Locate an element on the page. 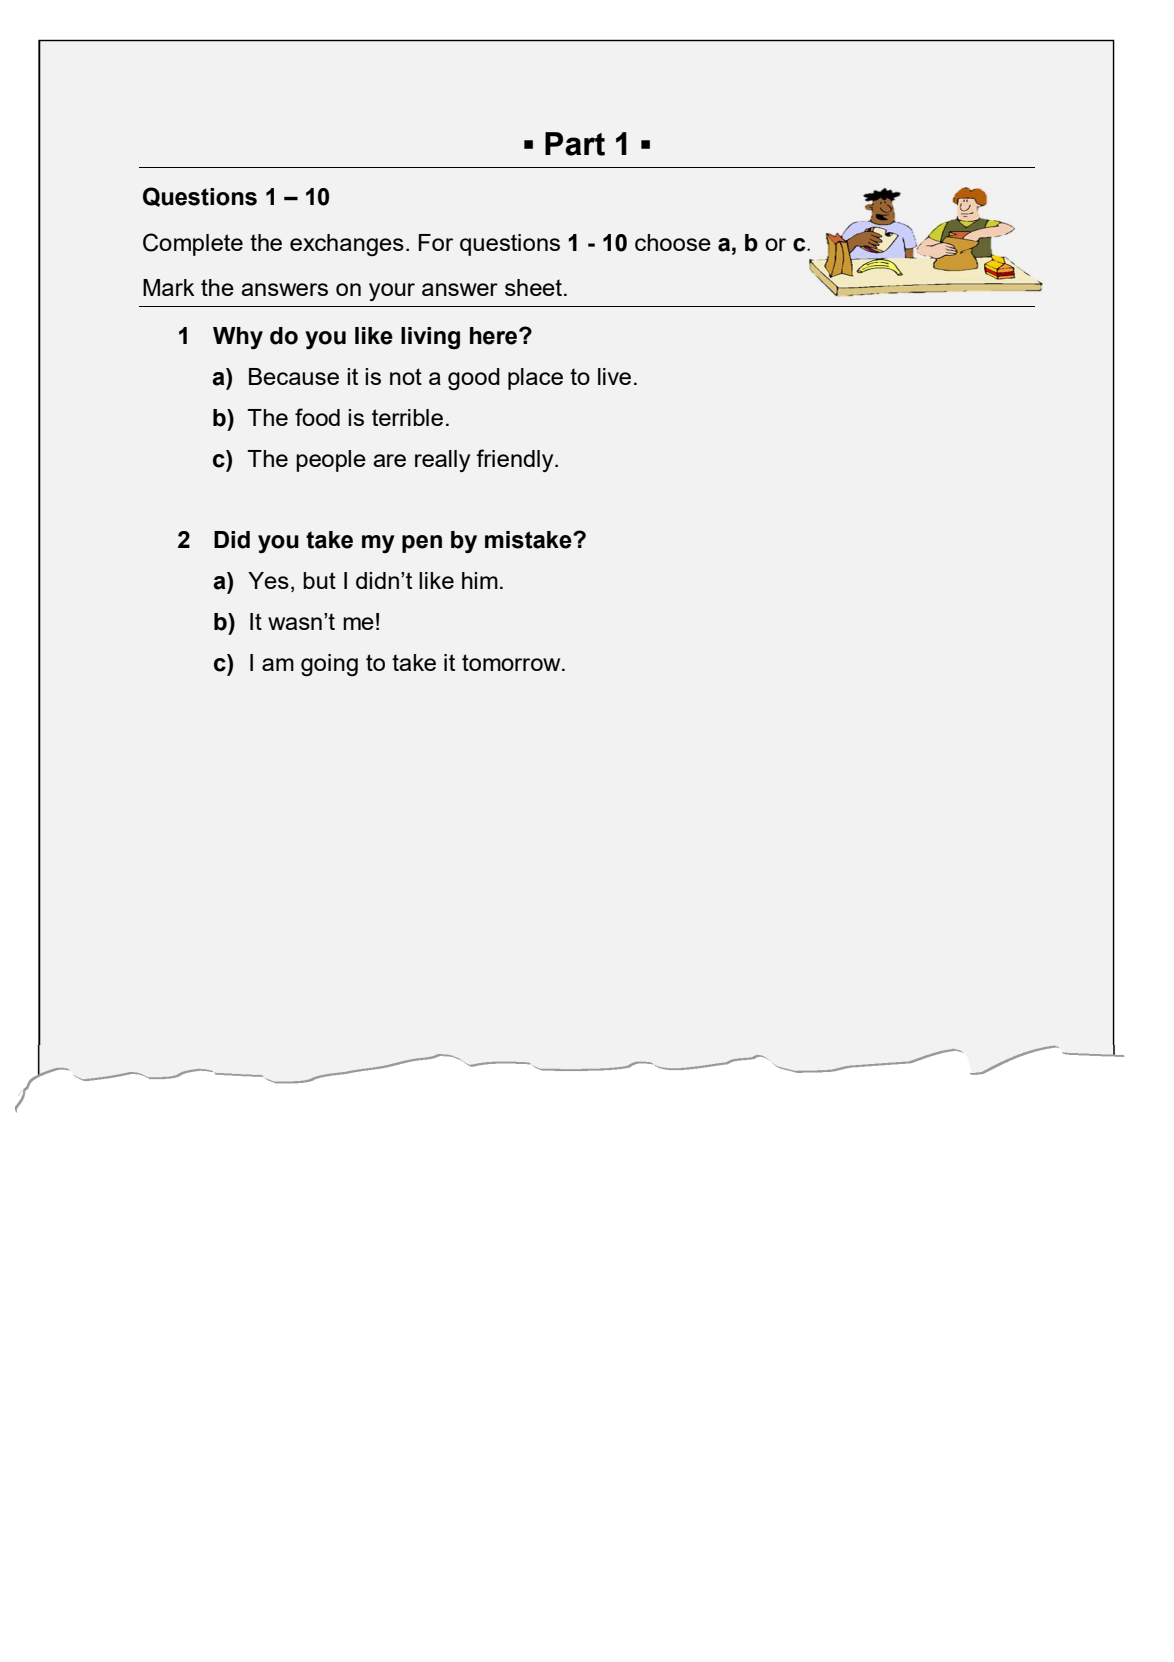 This page has height=1662, width=1174. choose is located at coordinates (673, 242).
